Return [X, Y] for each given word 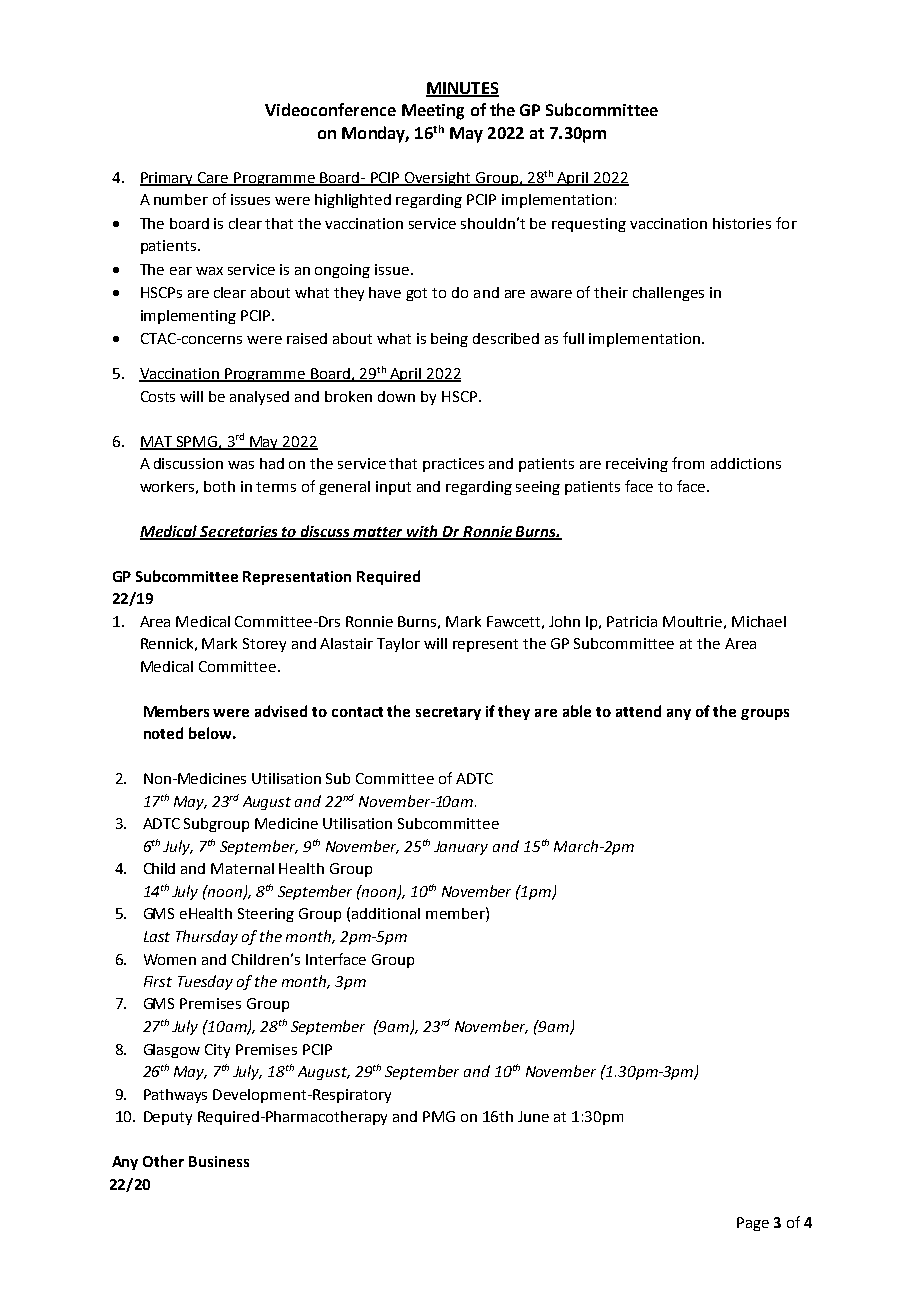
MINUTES [462, 89]
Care [213, 179]
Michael [759, 621]
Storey [264, 645]
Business [219, 1161]
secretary [448, 713]
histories [742, 223]
